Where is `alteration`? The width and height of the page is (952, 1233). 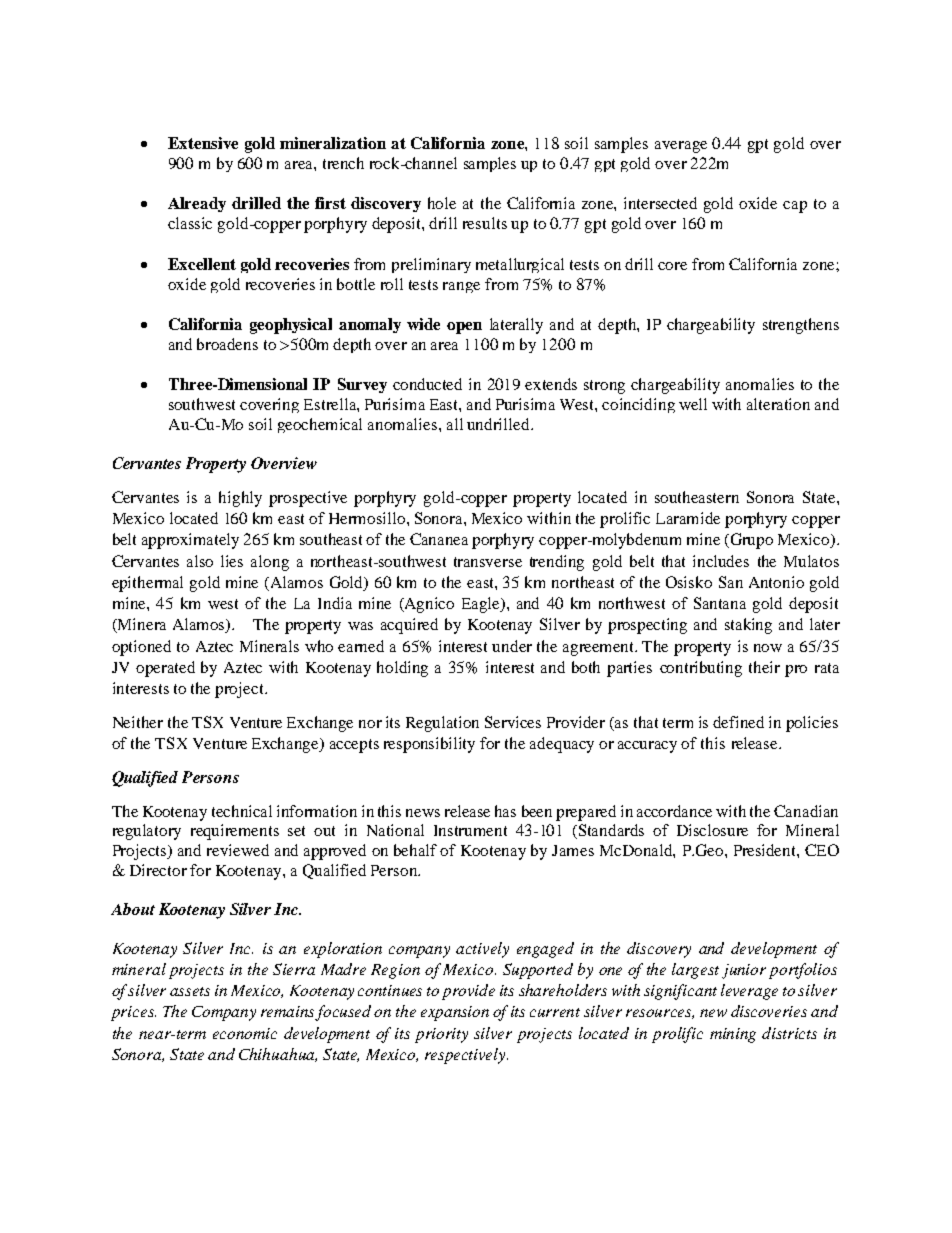
alteration is located at coordinates (778, 404).
